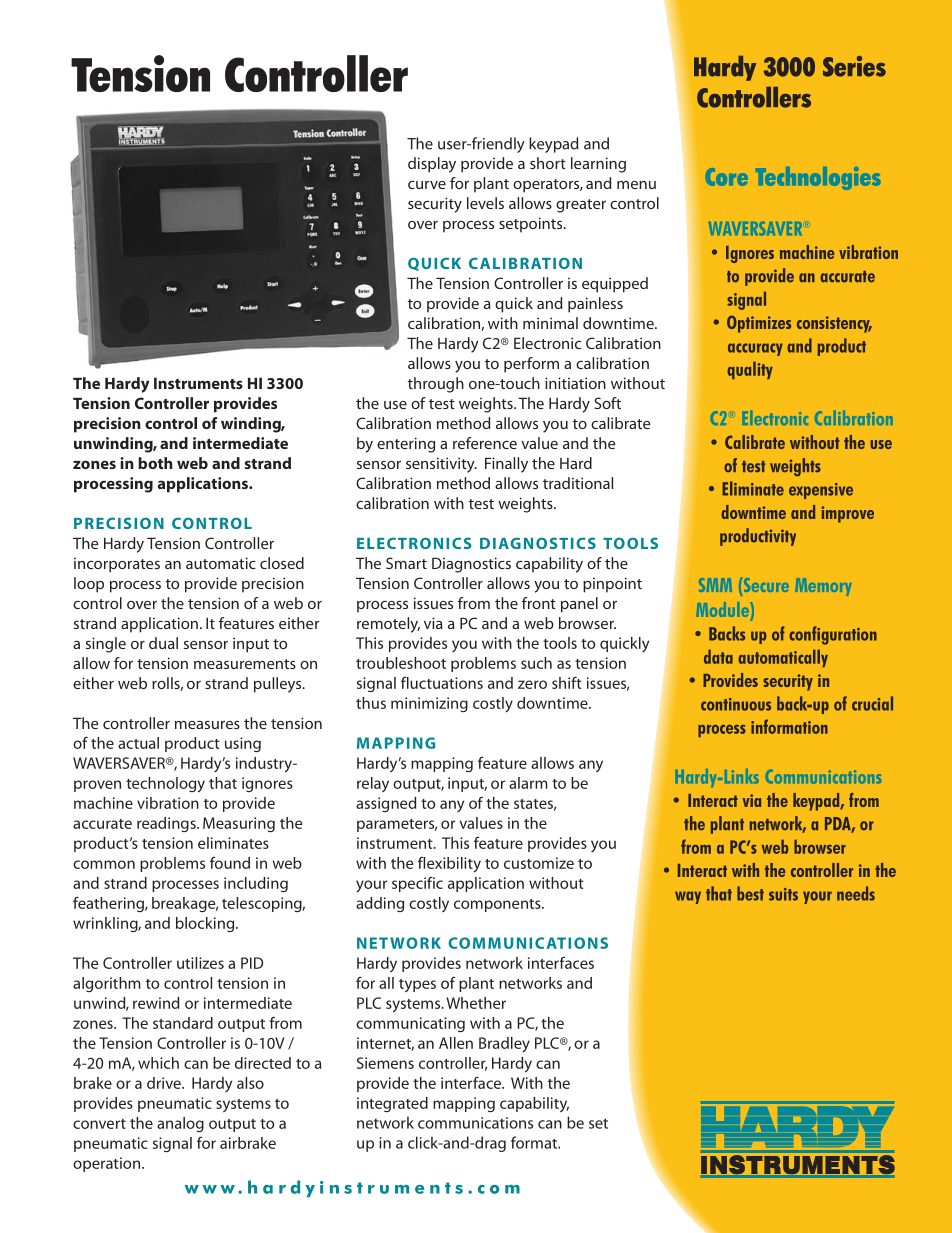 The image size is (952, 1233). I want to click on continuous, so click(736, 704).
